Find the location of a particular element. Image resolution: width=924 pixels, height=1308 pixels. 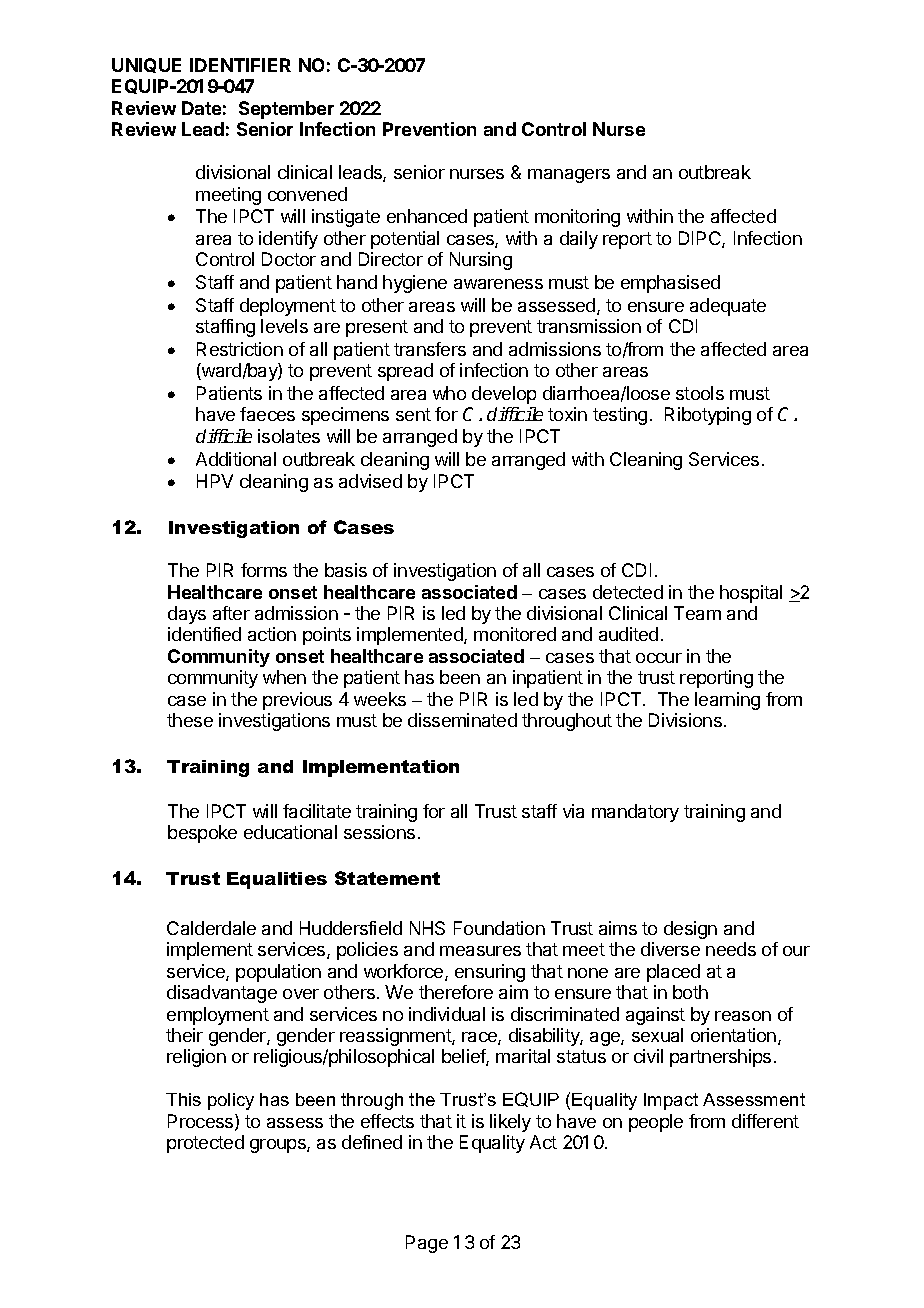

Restriction is located at coordinates (240, 349).
